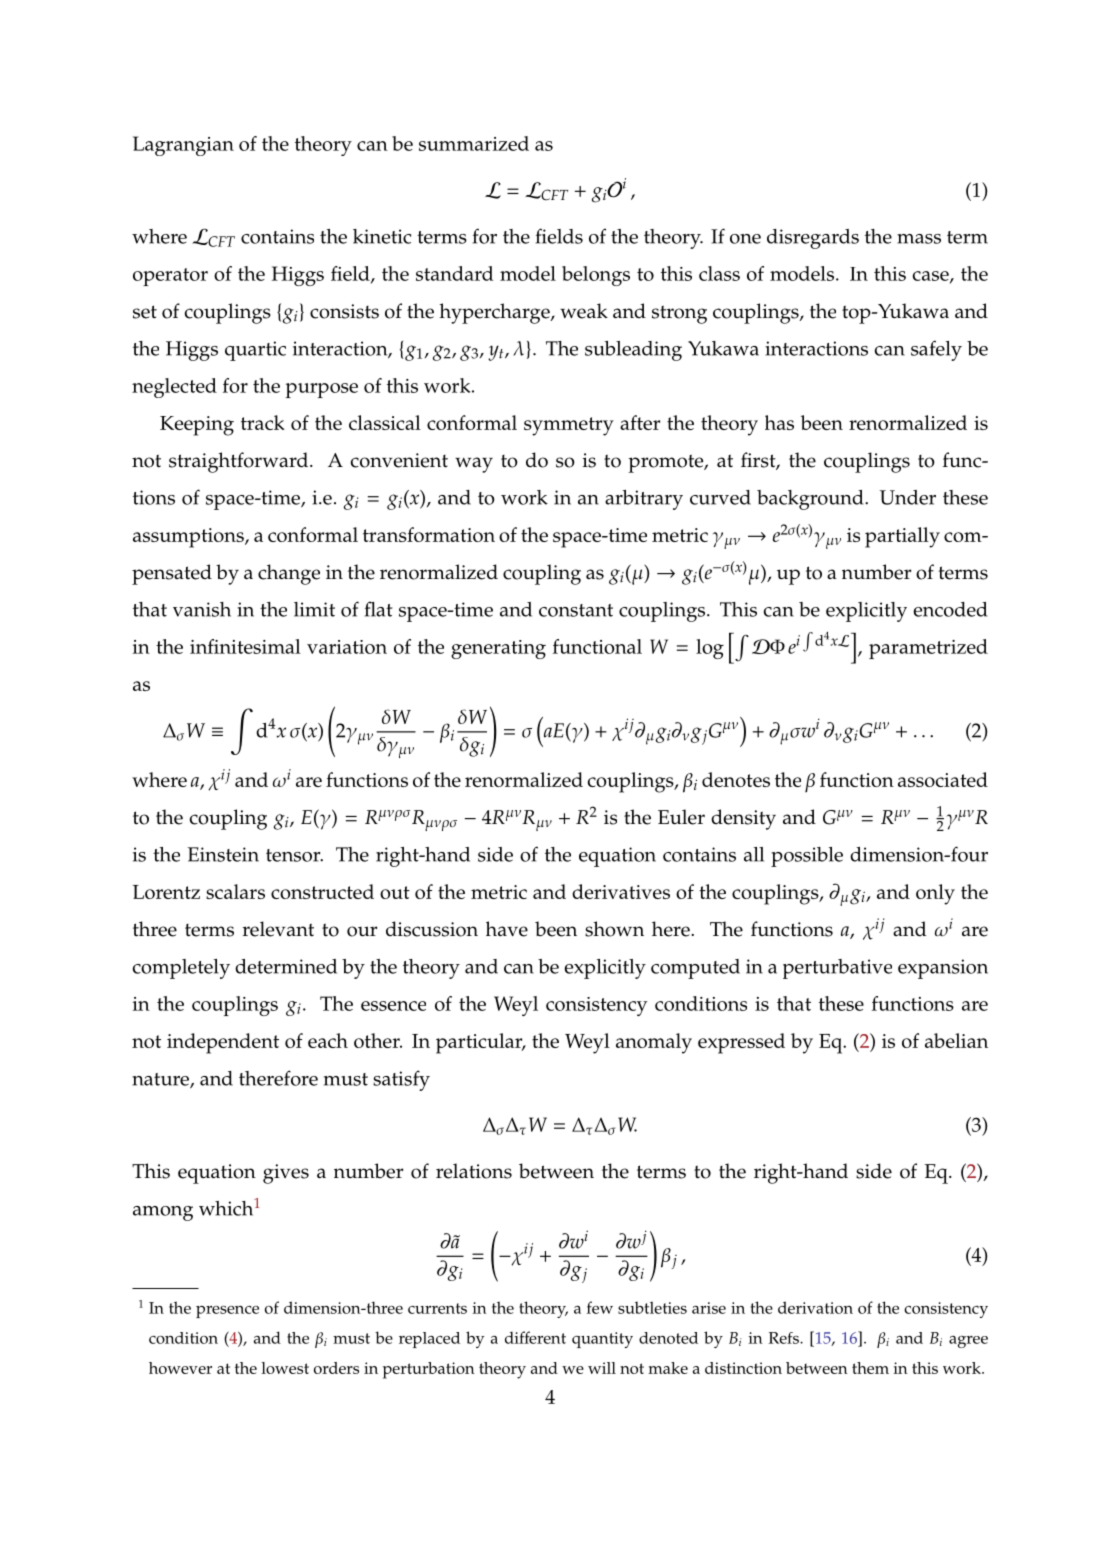 The image size is (1093, 1545). What do you see at coordinates (183, 146) in the page?
I see `Lagrangian` at bounding box center [183, 146].
